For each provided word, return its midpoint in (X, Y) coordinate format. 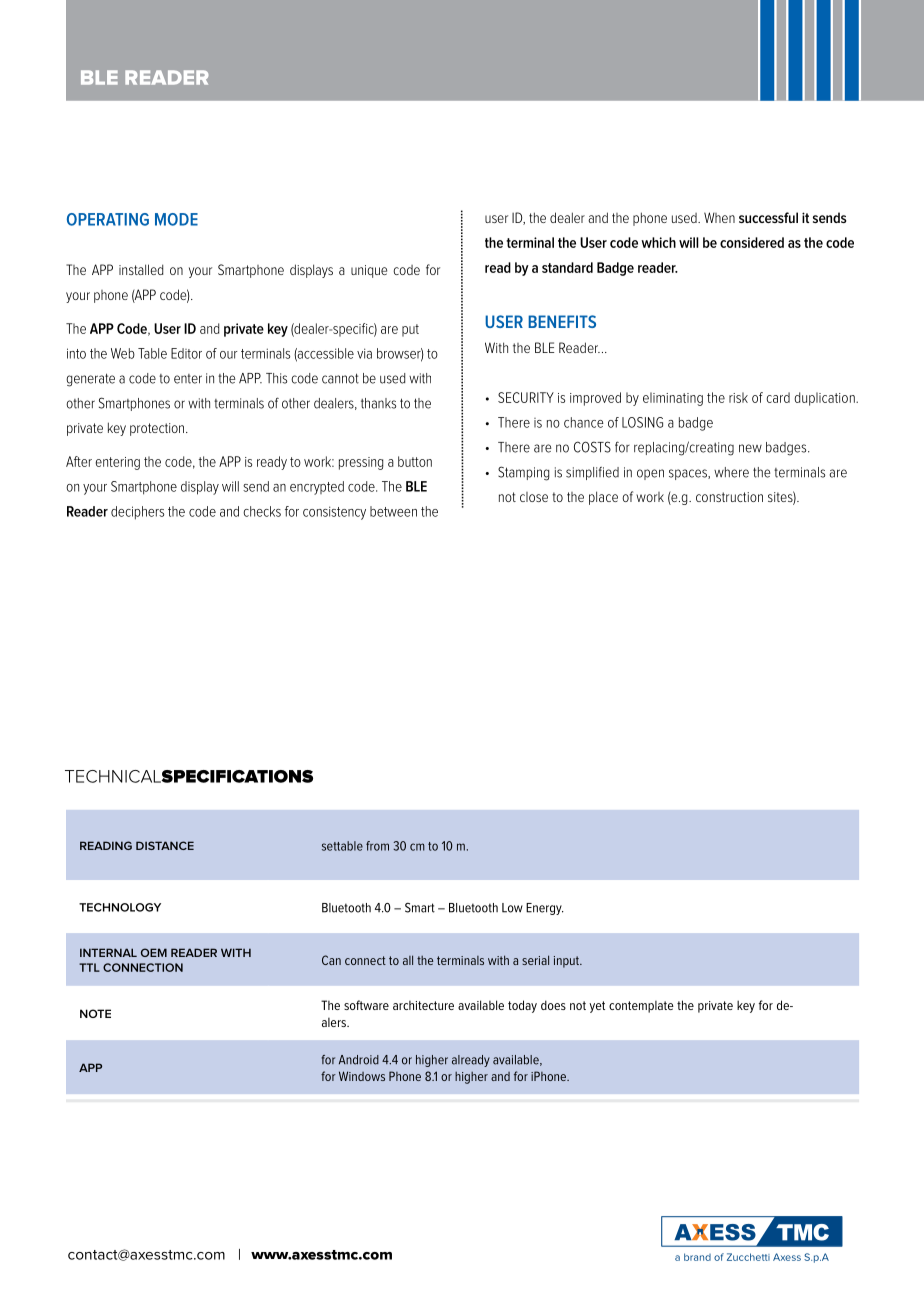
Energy (545, 909)
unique (369, 271)
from (377, 846)
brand (697, 1257)
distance (165, 845)
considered (752, 242)
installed (141, 269)
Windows (362, 1076)
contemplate (641, 1007)
